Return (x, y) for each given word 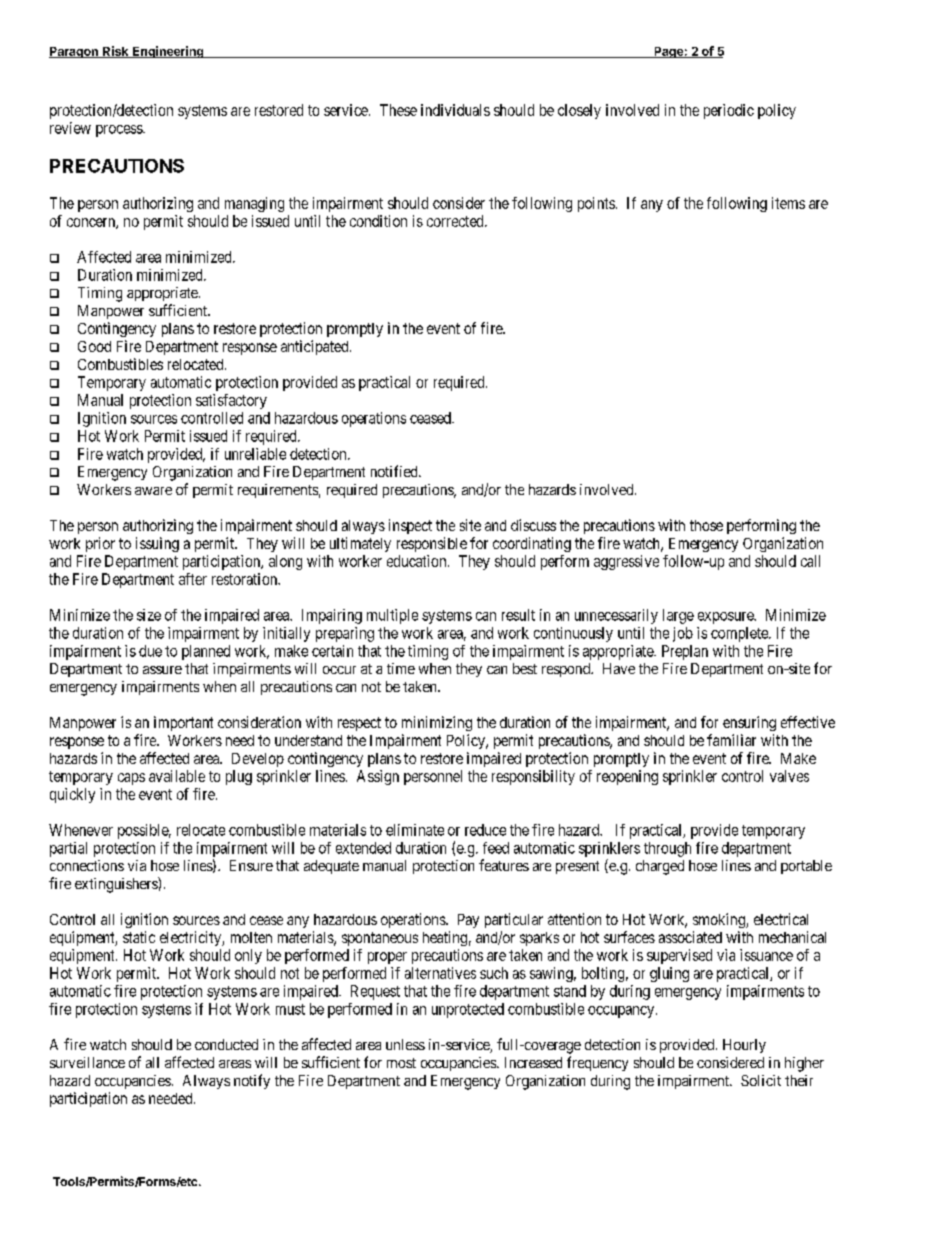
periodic (729, 111)
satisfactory (231, 401)
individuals (455, 110)
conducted (226, 1044)
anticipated (316, 347)
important (183, 723)
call (810, 561)
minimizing (437, 723)
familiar (731, 740)
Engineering (168, 52)
